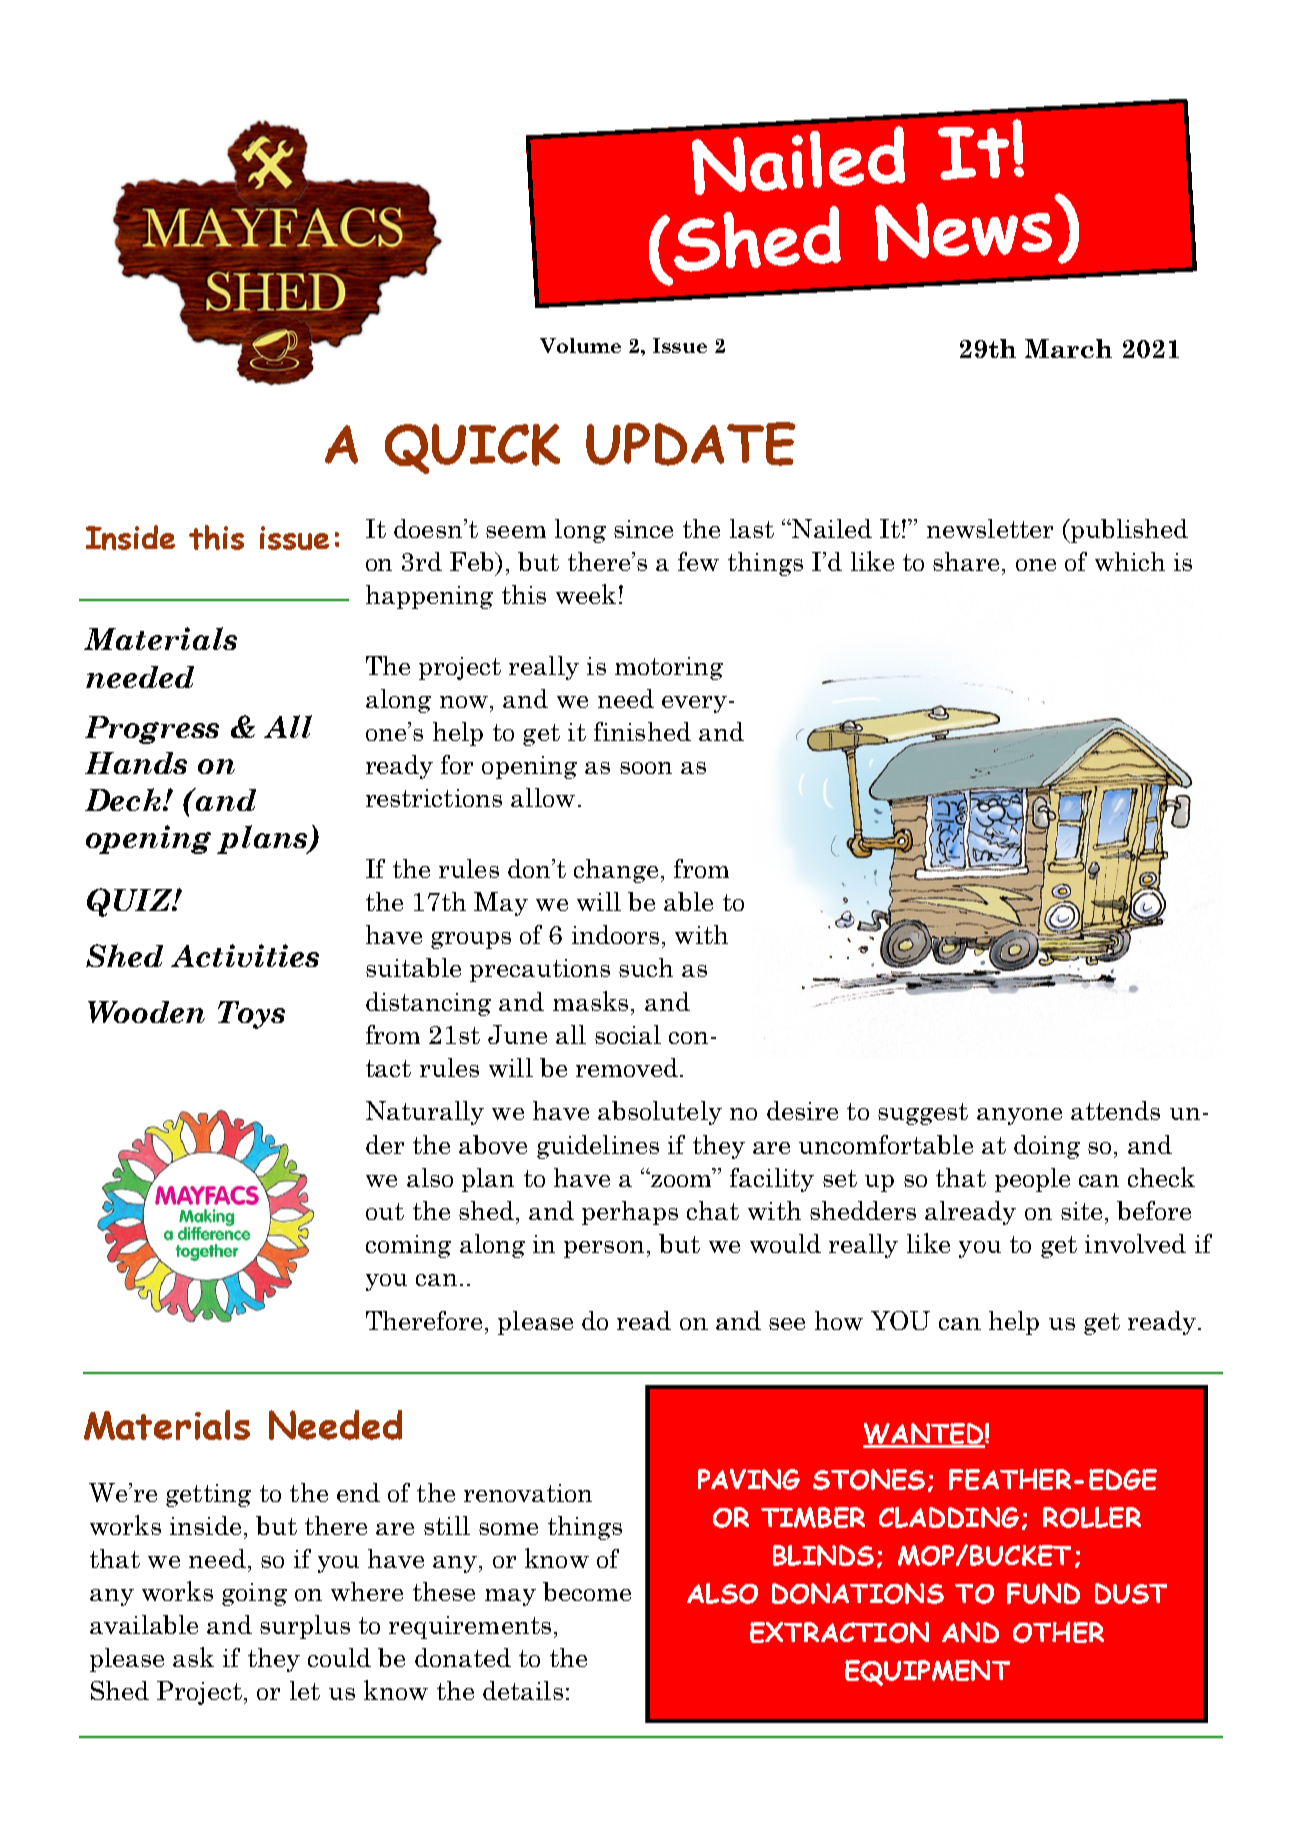 The width and height of the screenshot is (1302, 1842). What do you see at coordinates (251, 1015) in the screenshot?
I see `Toys` at bounding box center [251, 1015].
